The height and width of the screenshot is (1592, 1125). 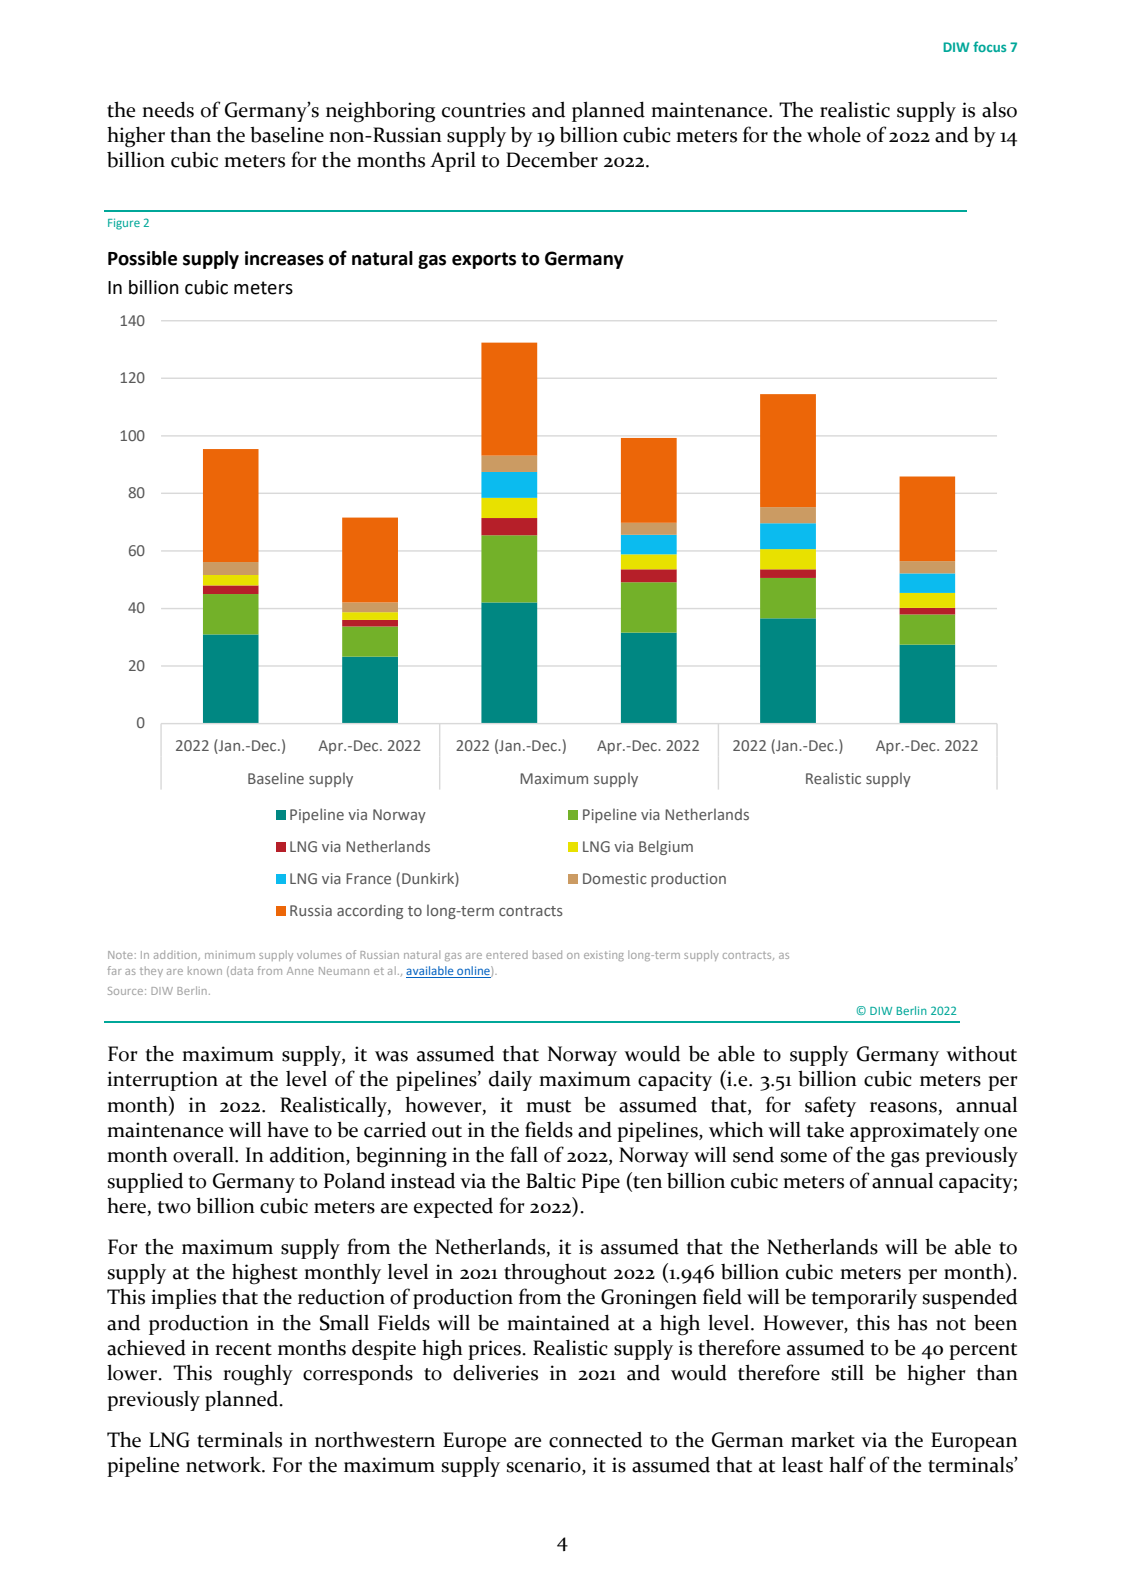 What do you see at coordinates (847, 1464) in the screenshot?
I see `half` at bounding box center [847, 1464].
